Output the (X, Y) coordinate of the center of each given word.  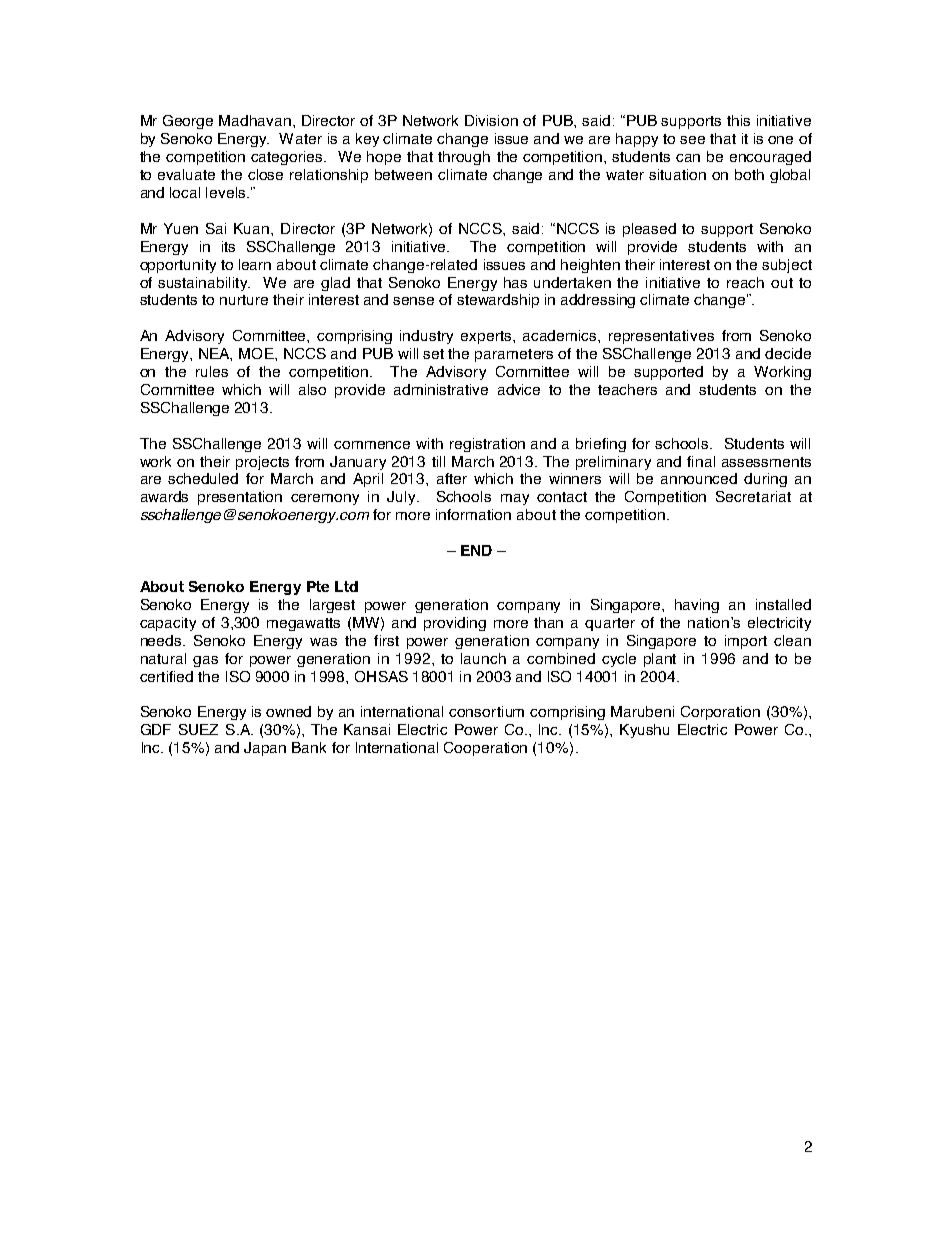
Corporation (720, 713)
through (464, 158)
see (692, 140)
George (188, 122)
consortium (486, 711)
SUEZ (198, 729)
